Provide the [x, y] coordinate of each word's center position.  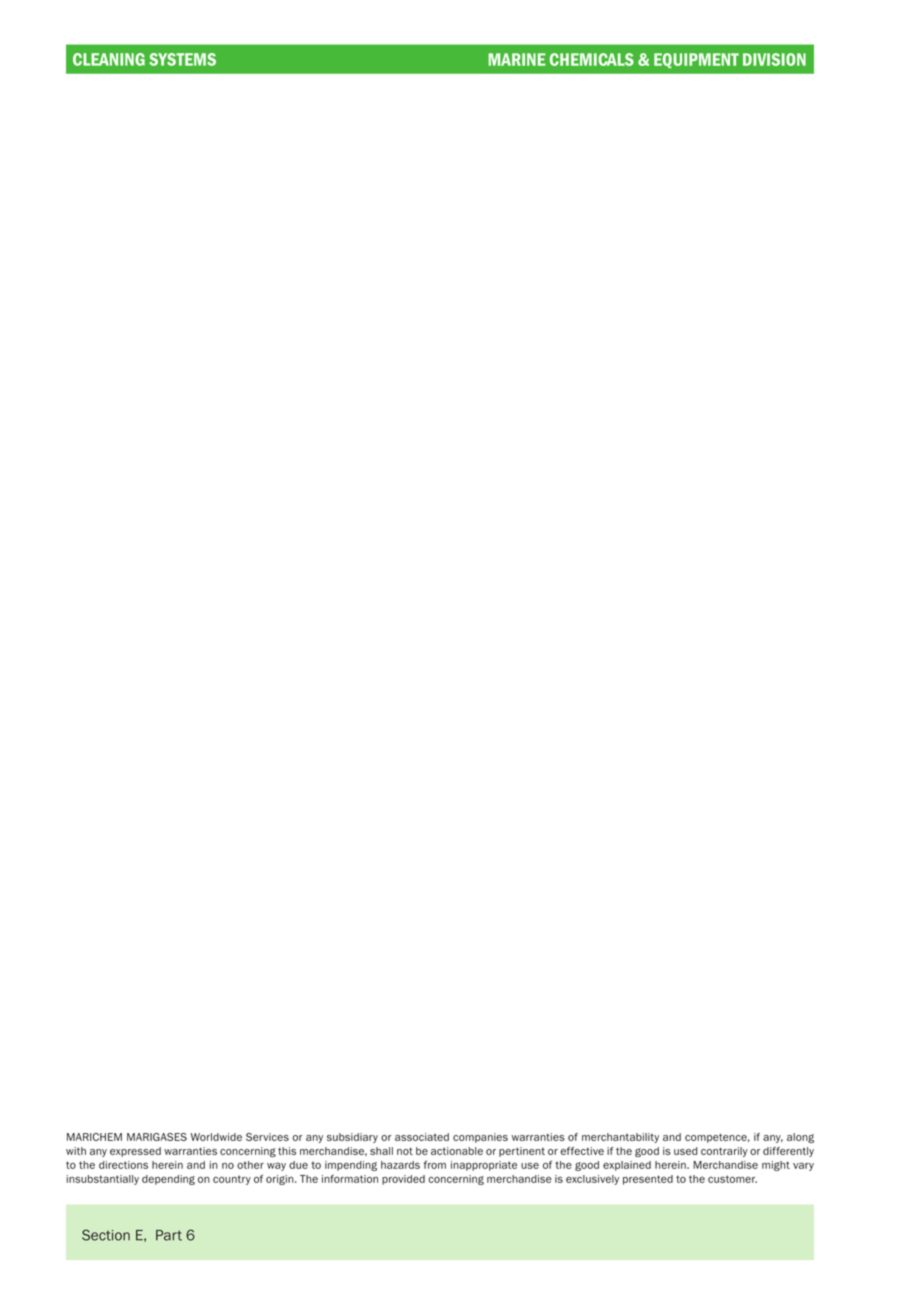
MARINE [517, 59]
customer [732, 1179]
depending [168, 1180]
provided [403, 1180]
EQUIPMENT [696, 60]
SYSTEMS [182, 59]
